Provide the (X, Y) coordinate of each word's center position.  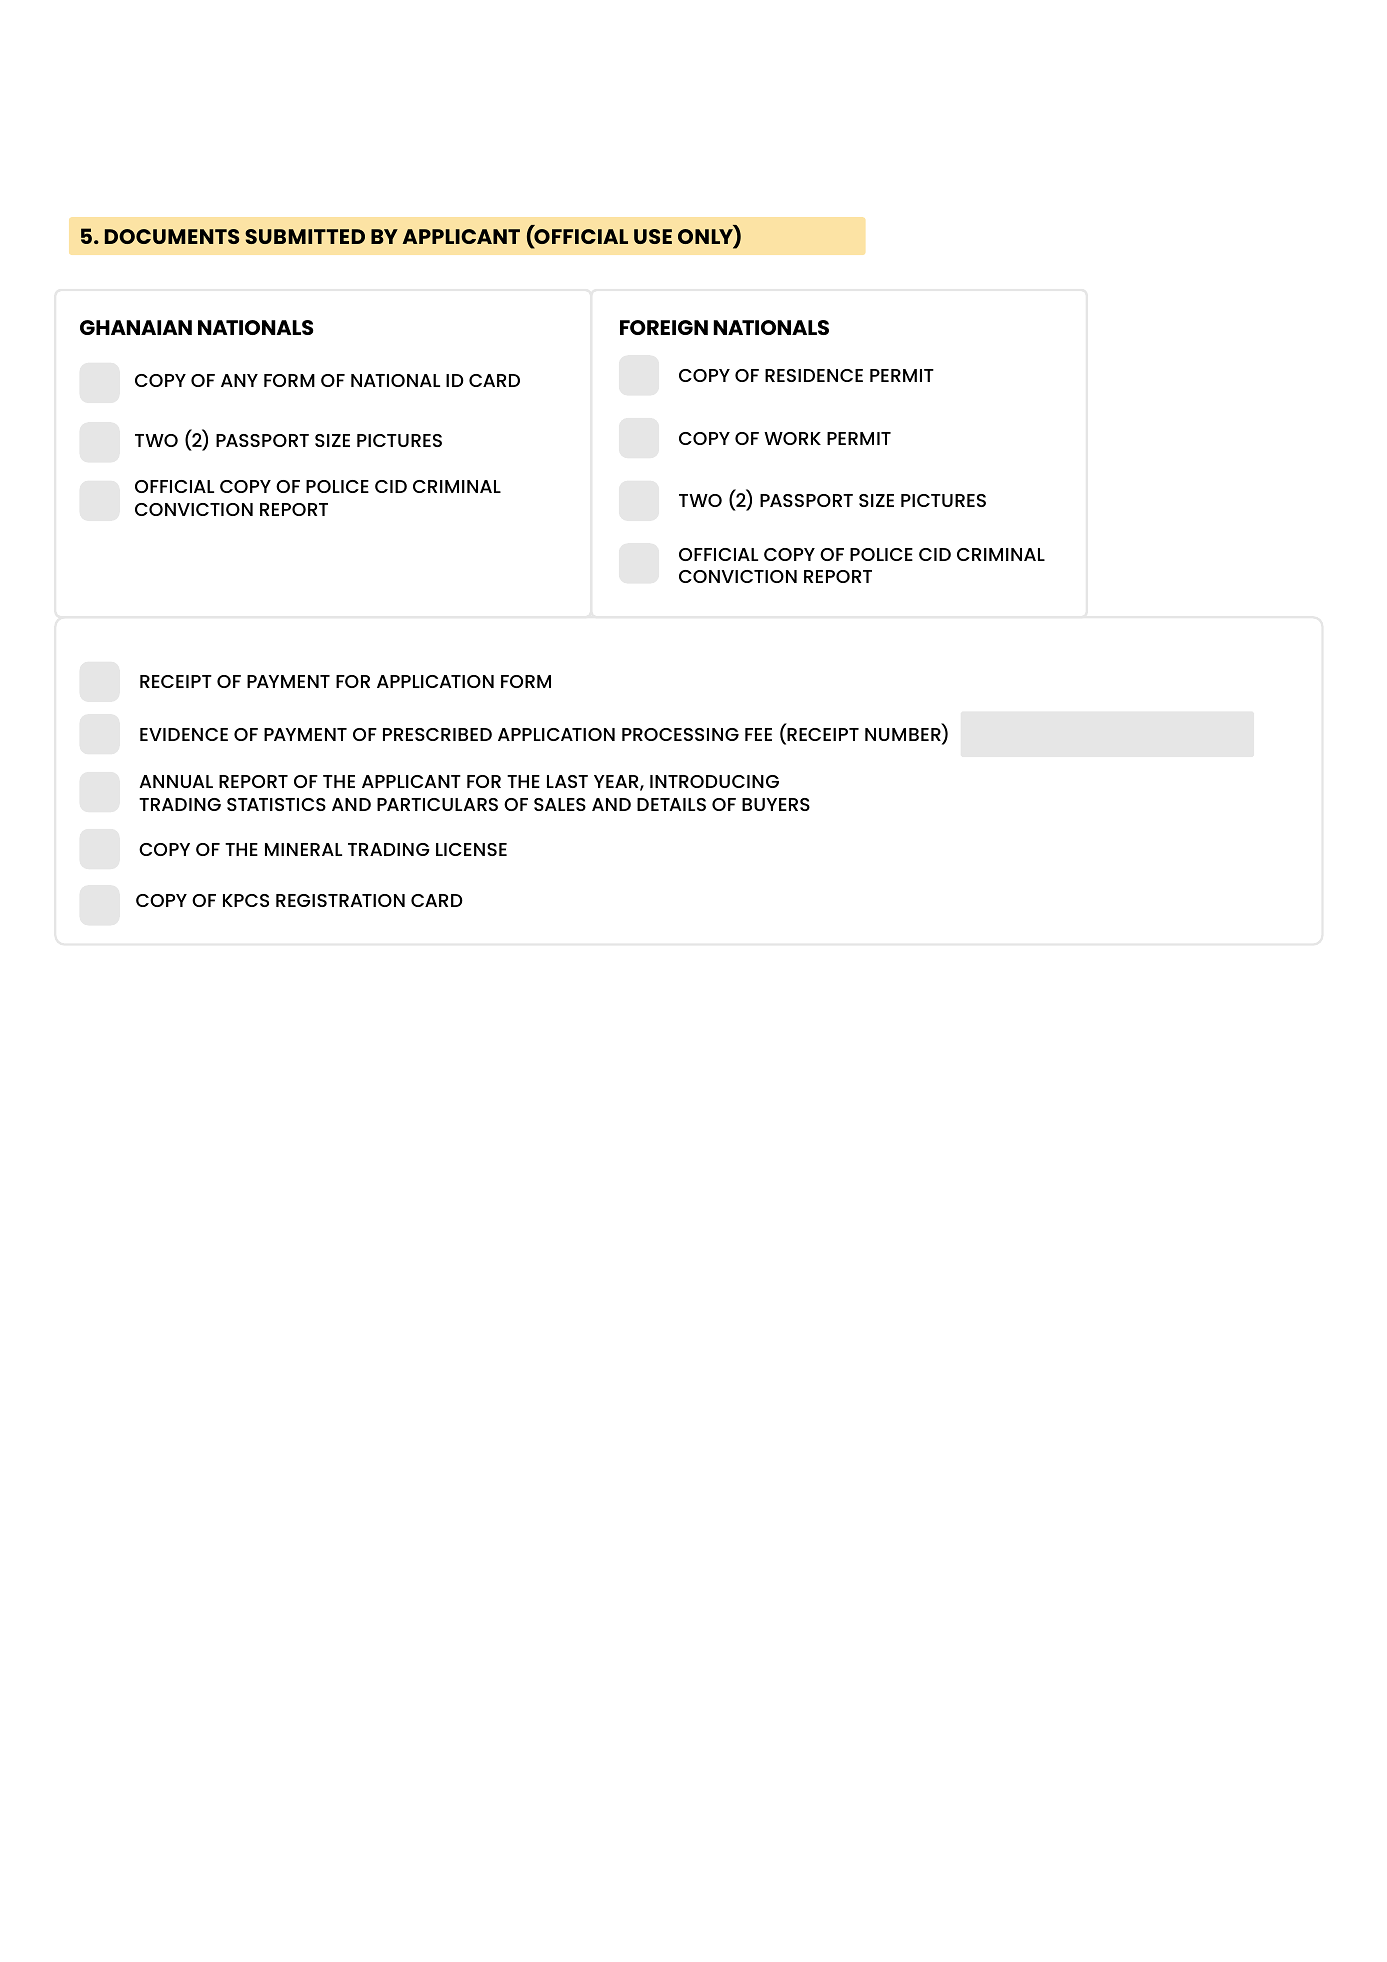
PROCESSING (680, 734)
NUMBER (904, 736)
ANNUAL (176, 781)
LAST (567, 781)
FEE (758, 734)
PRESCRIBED (437, 734)
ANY (239, 380)
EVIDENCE (184, 734)
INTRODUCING (714, 781)
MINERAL (303, 849)
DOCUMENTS (172, 236)
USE (653, 236)
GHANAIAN (136, 327)
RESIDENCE (814, 375)
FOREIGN (664, 327)
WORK (792, 438)
